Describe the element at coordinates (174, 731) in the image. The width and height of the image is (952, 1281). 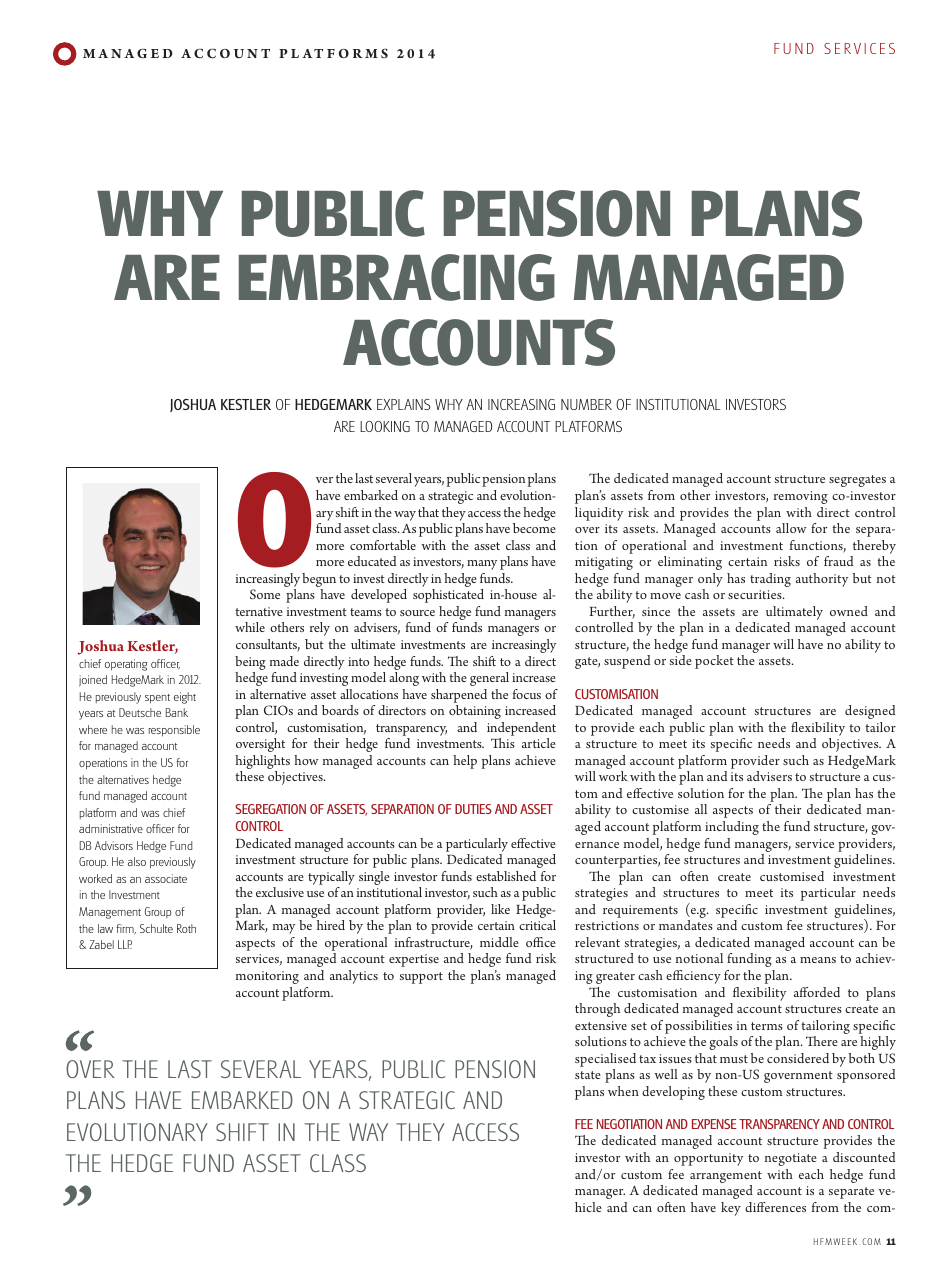
I see `responsible` at that location.
